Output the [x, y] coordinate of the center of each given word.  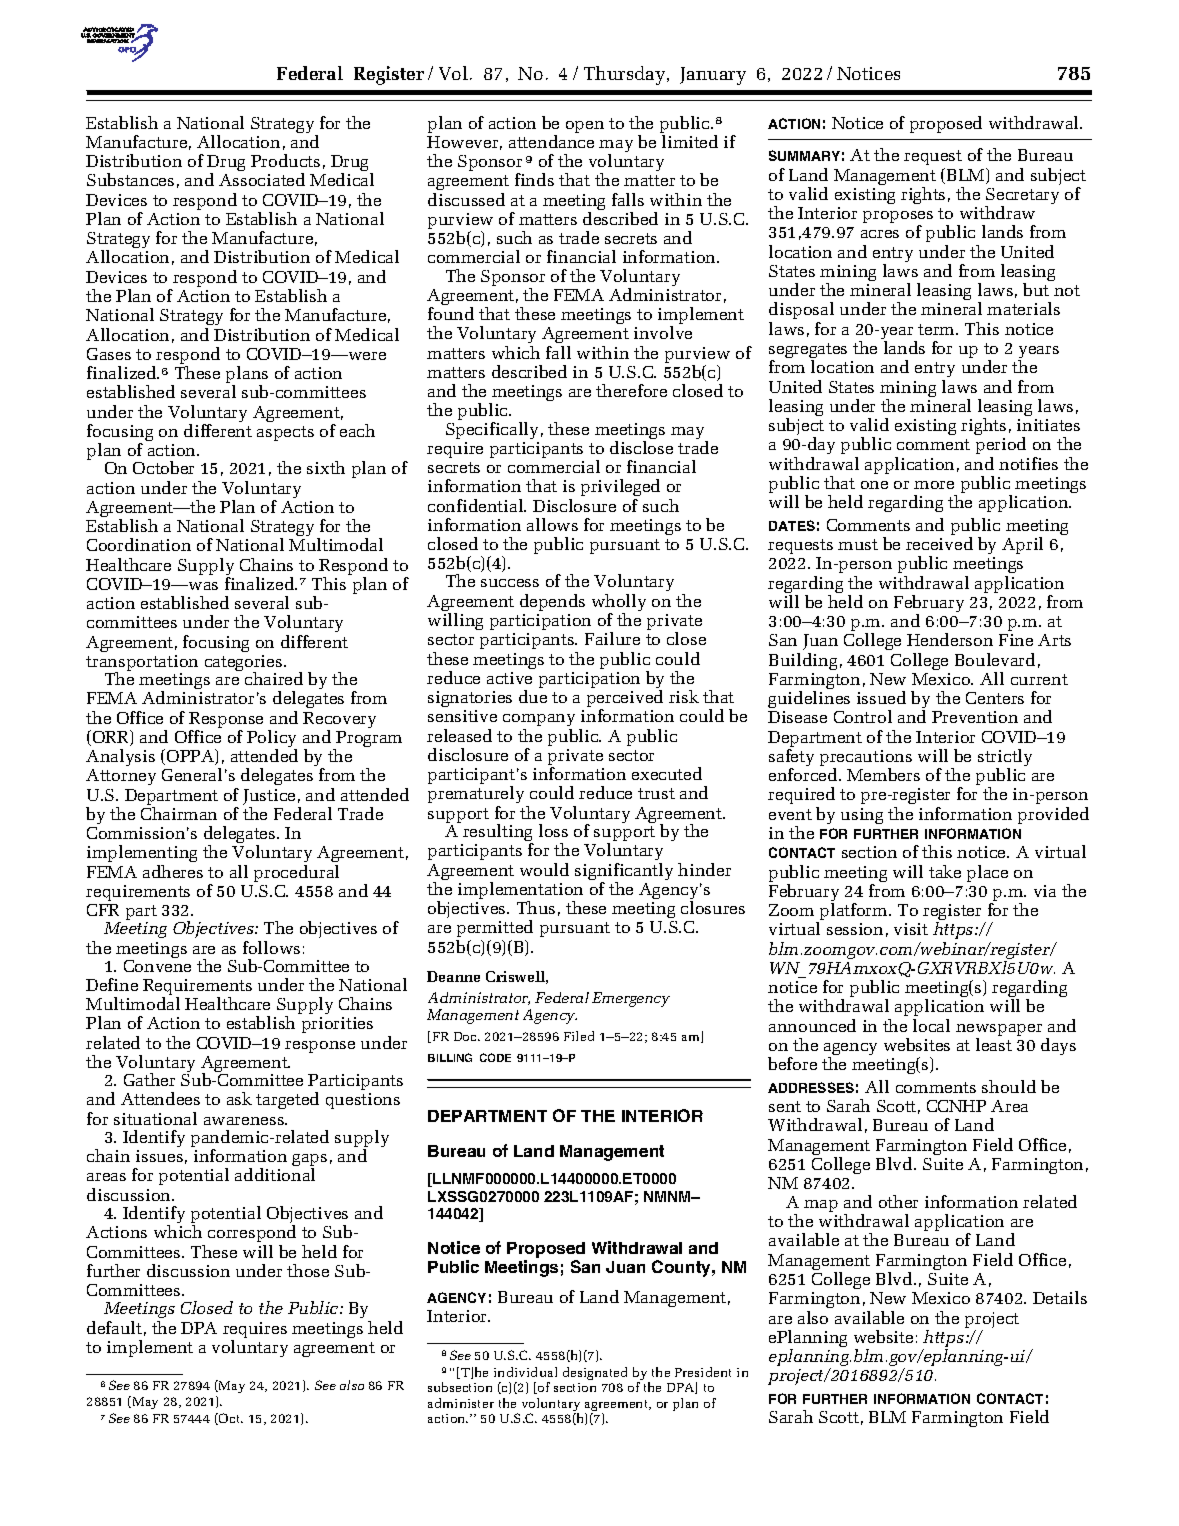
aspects [285, 433]
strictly [1005, 759]
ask [239, 1098]
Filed [579, 1036]
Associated [262, 179]
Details [1060, 1297]
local [931, 1025]
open [585, 127]
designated [595, 1373]
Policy [272, 740]
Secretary [1022, 197]
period [1001, 447]
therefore [631, 390]
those [308, 1270]
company [539, 722]
